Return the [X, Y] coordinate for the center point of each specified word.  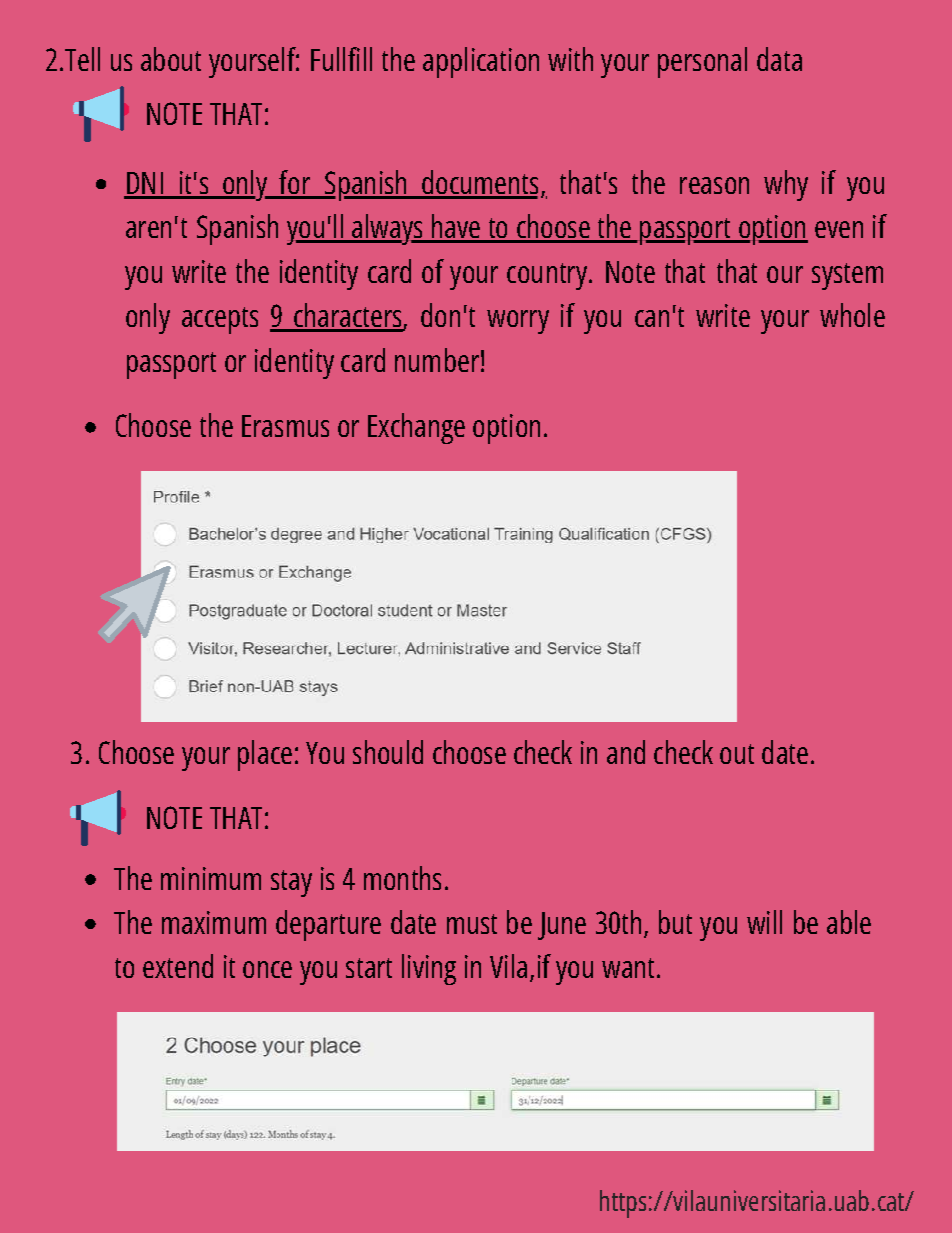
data [779, 59]
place [265, 755]
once [267, 969]
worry [518, 322]
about [171, 59]
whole [852, 315]
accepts [220, 320]
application [481, 62]
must [472, 924]
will [764, 922]
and [626, 752]
